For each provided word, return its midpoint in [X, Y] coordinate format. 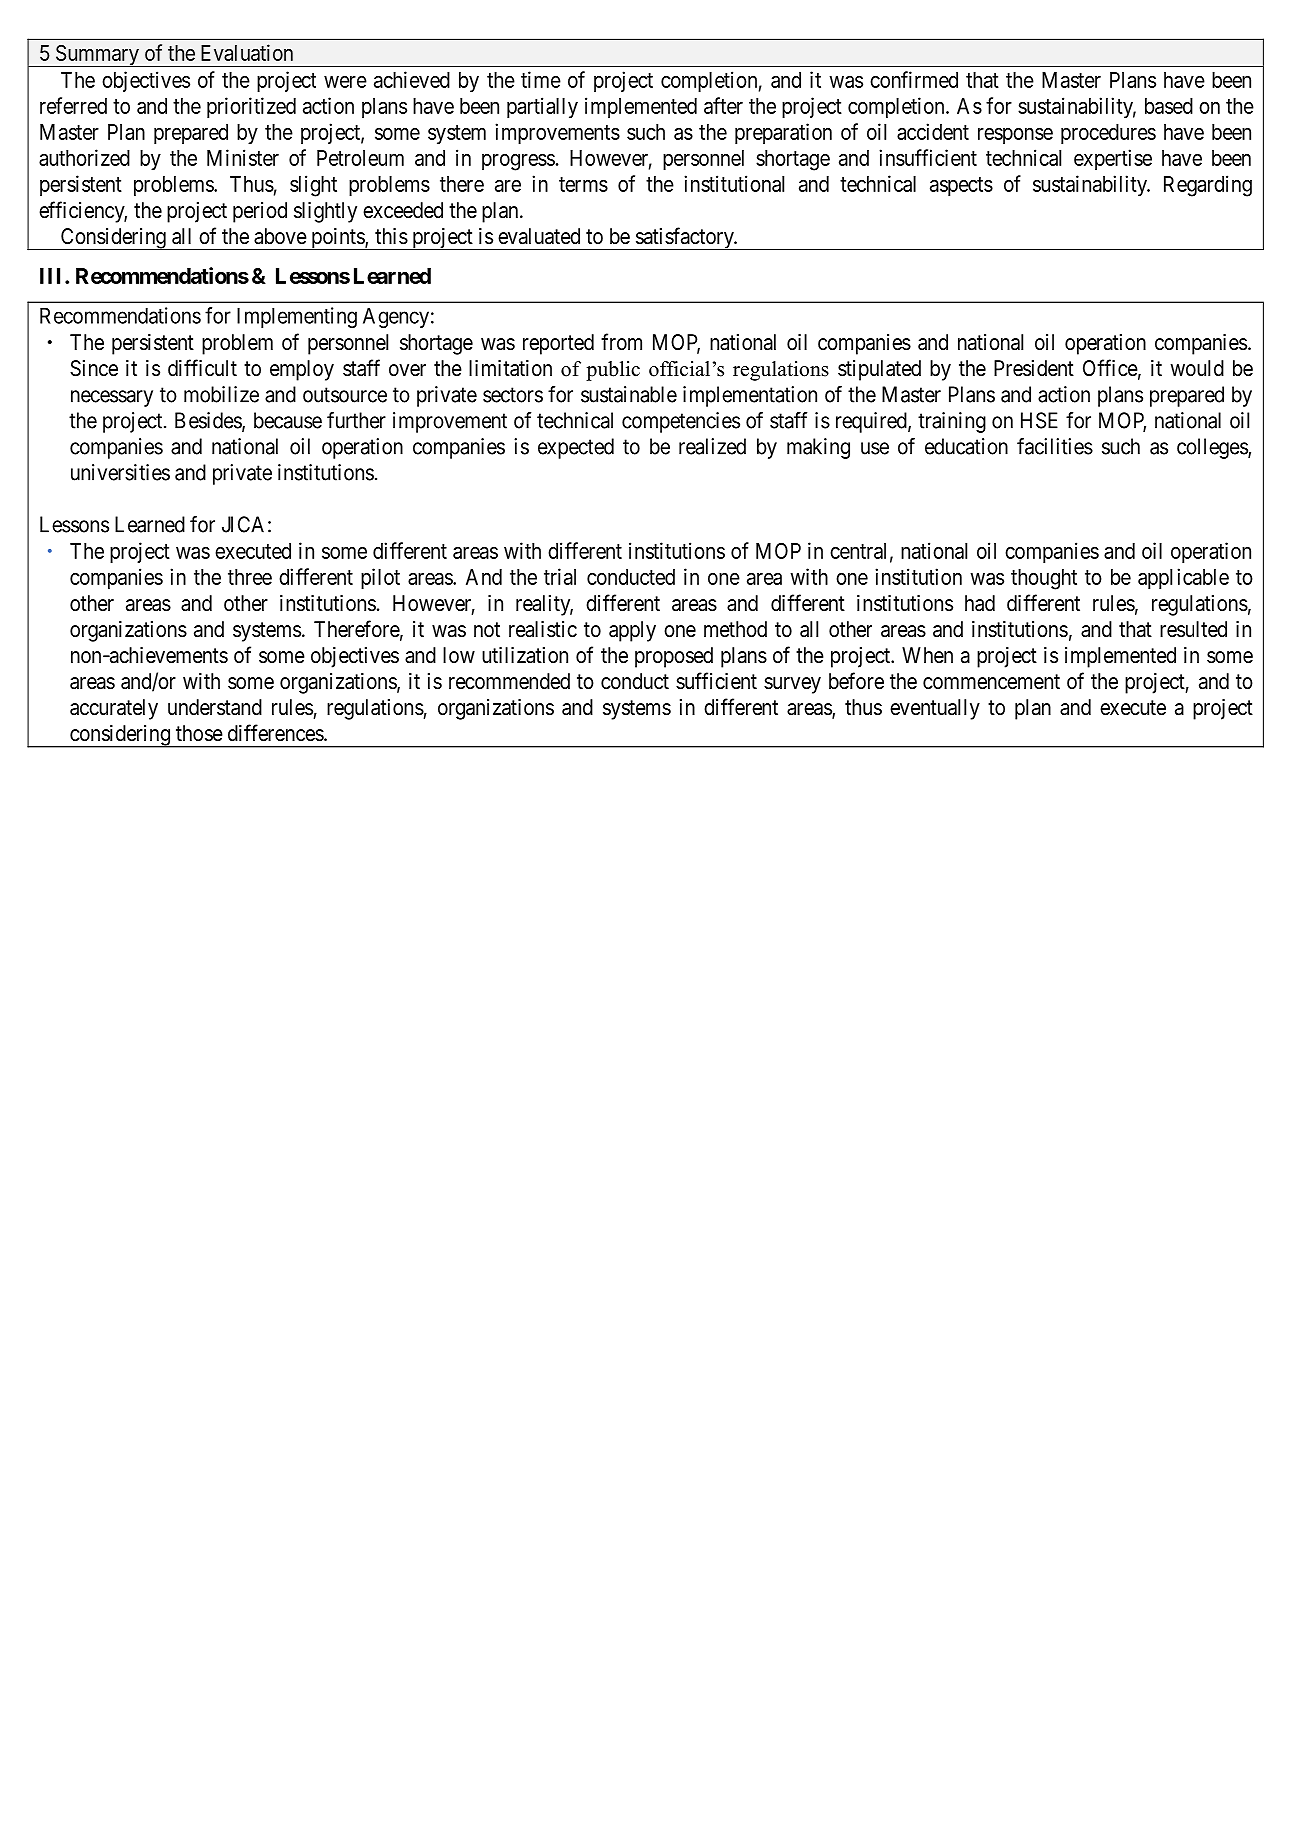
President [1034, 368]
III [53, 276]
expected [576, 448]
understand [215, 707]
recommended [509, 681]
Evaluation [247, 52]
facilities [1055, 446]
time [541, 79]
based [1169, 106]
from [621, 341]
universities [120, 472]
